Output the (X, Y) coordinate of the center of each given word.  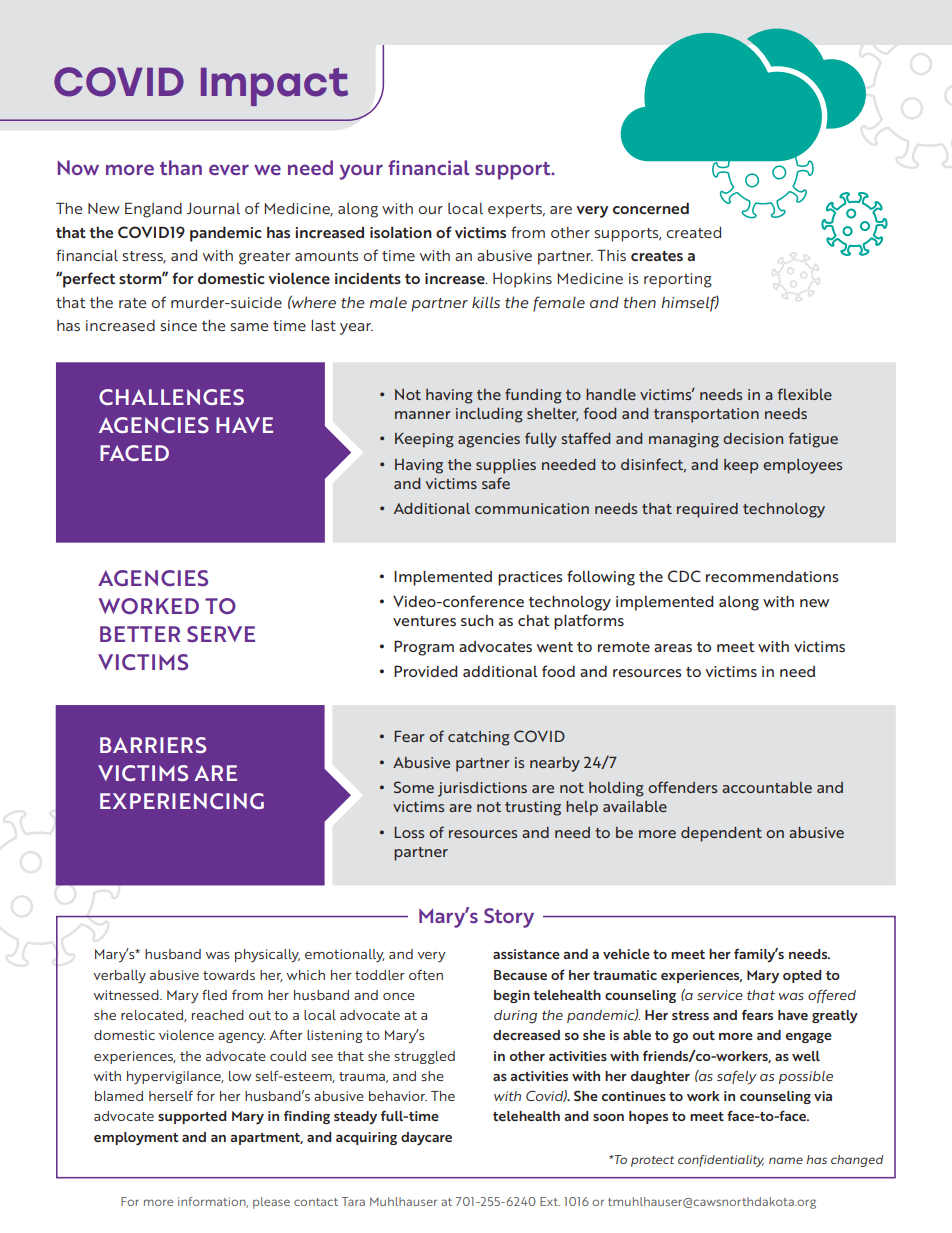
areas (673, 648)
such (477, 620)
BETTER (140, 634)
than (181, 167)
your (361, 172)
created (694, 232)
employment (136, 1139)
